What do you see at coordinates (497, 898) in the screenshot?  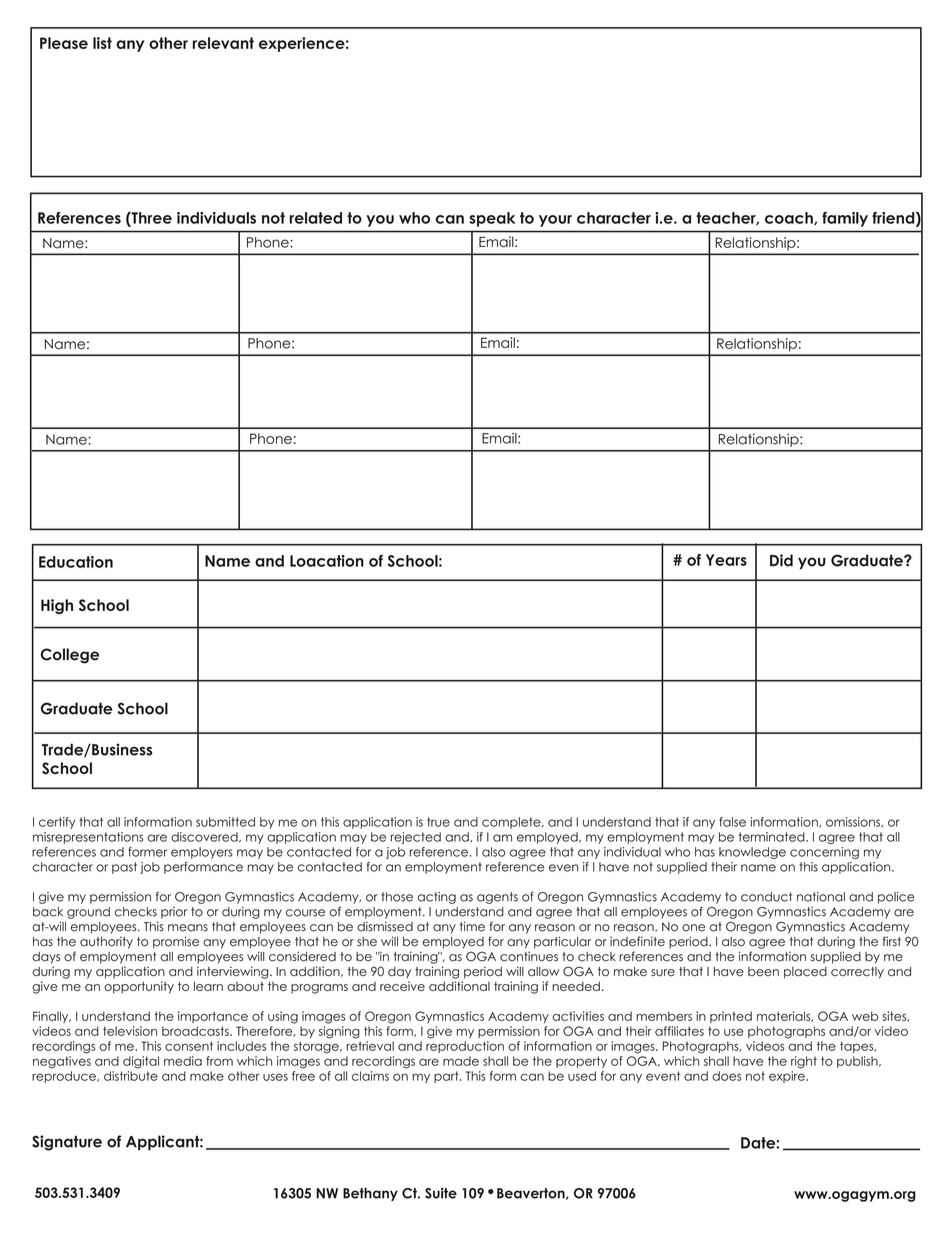 I see `agents` at bounding box center [497, 898].
